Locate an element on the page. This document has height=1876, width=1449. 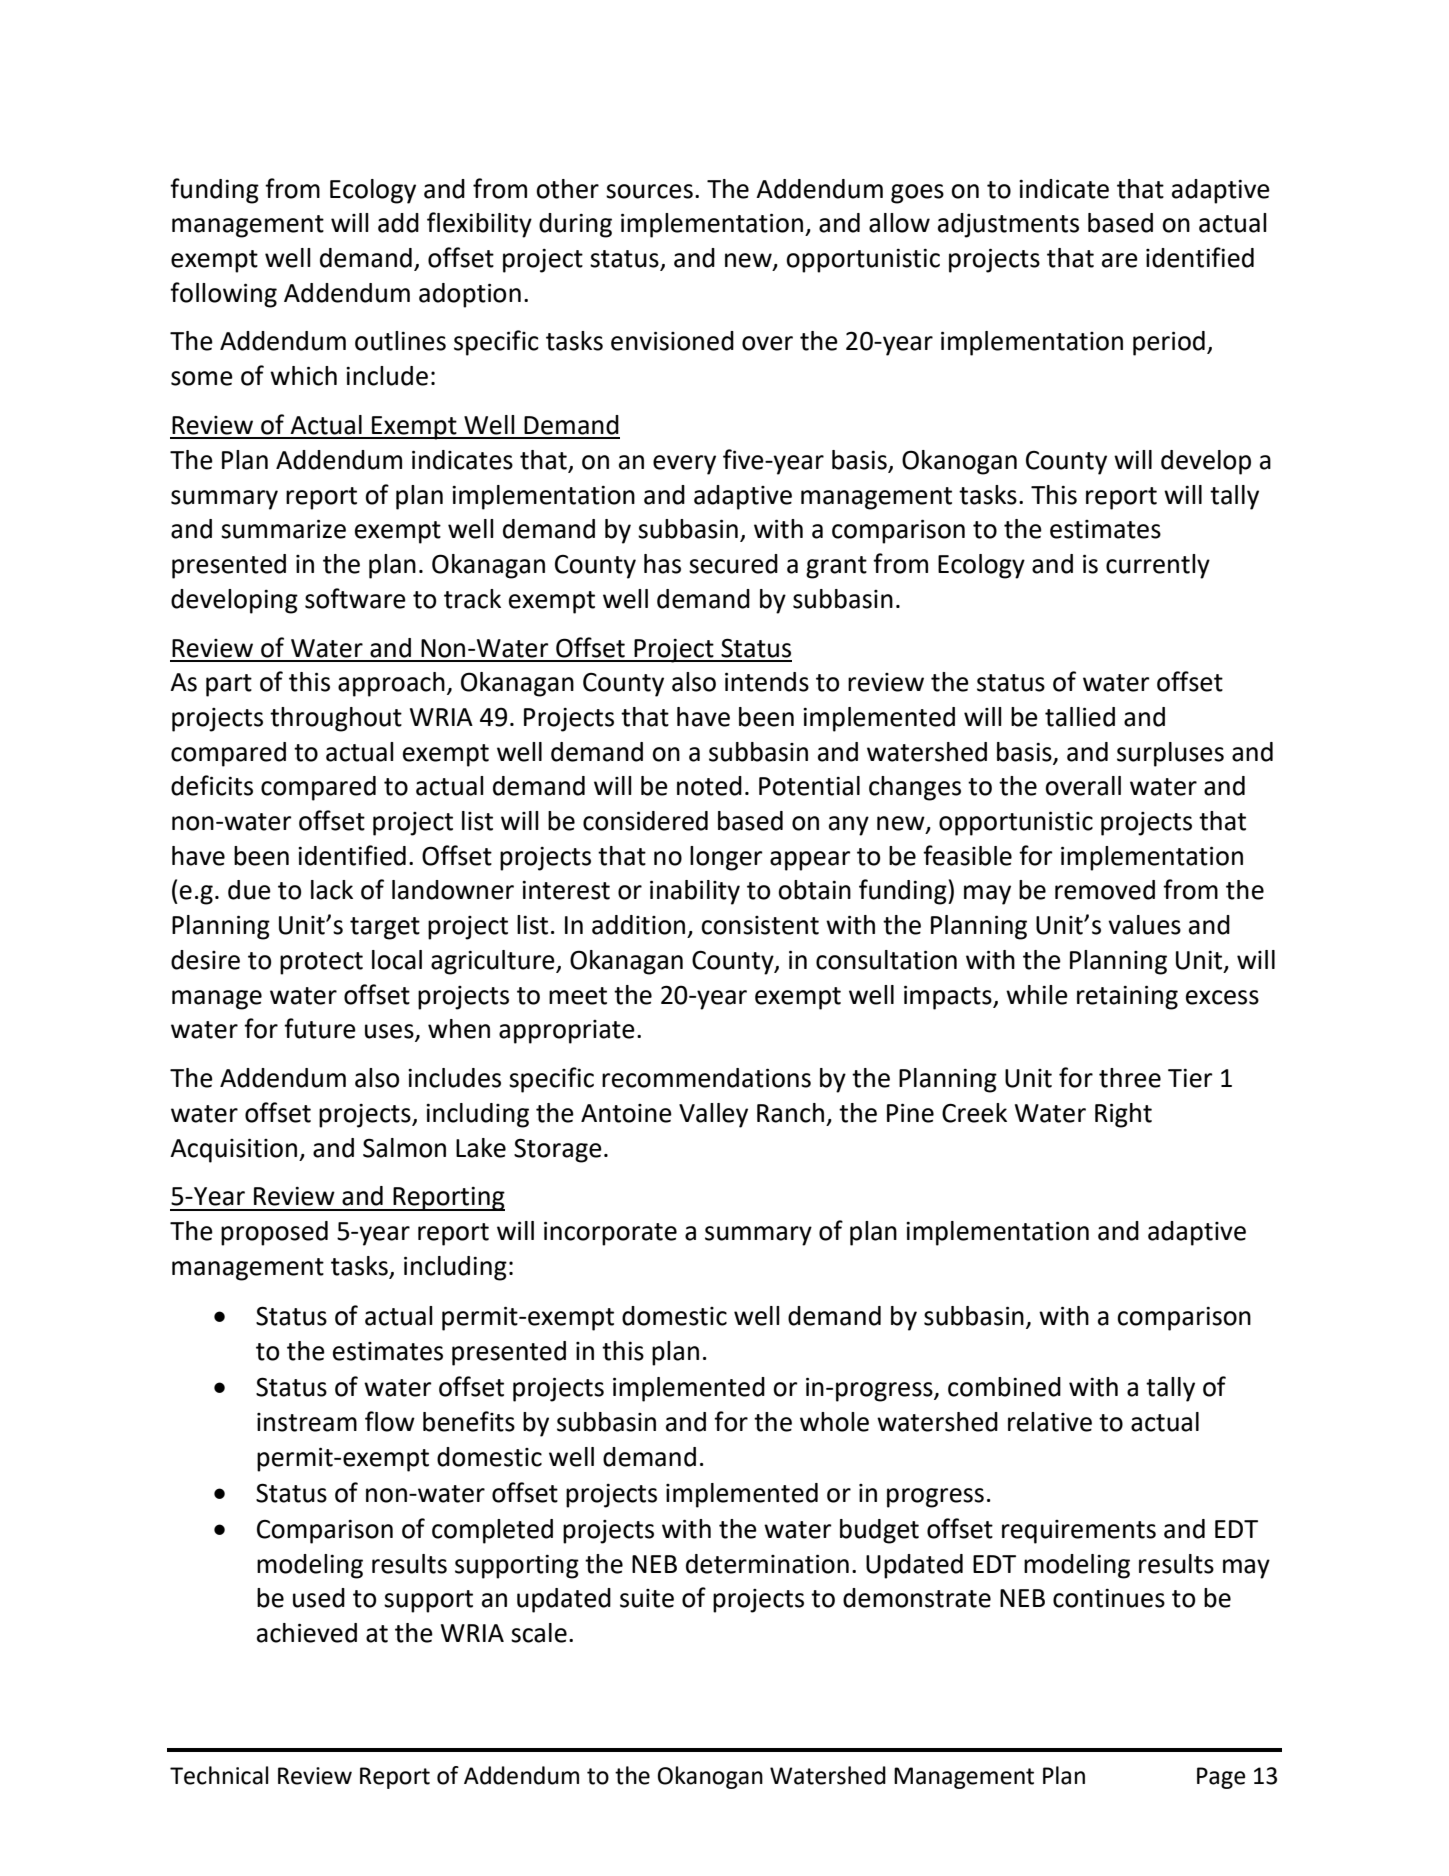
tallied is located at coordinates (1080, 717).
